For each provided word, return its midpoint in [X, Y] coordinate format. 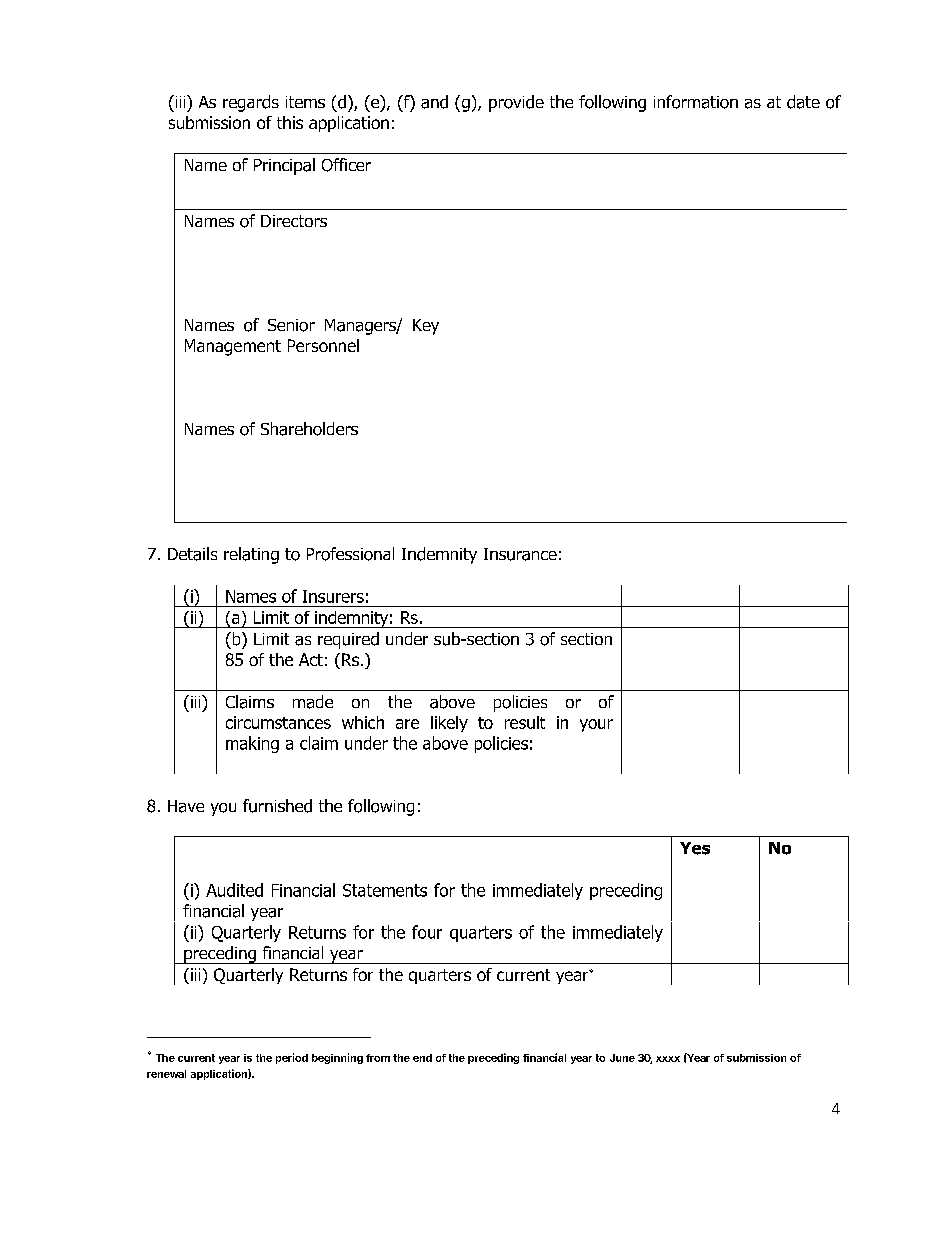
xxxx [668, 1059]
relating [251, 555]
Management [233, 347]
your [596, 725]
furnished [277, 806]
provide [516, 103]
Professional [350, 554]
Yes [695, 848]
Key [426, 327]
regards [251, 103]
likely [449, 724]
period [292, 1058]
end [422, 1058]
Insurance [520, 554]
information [696, 102]
